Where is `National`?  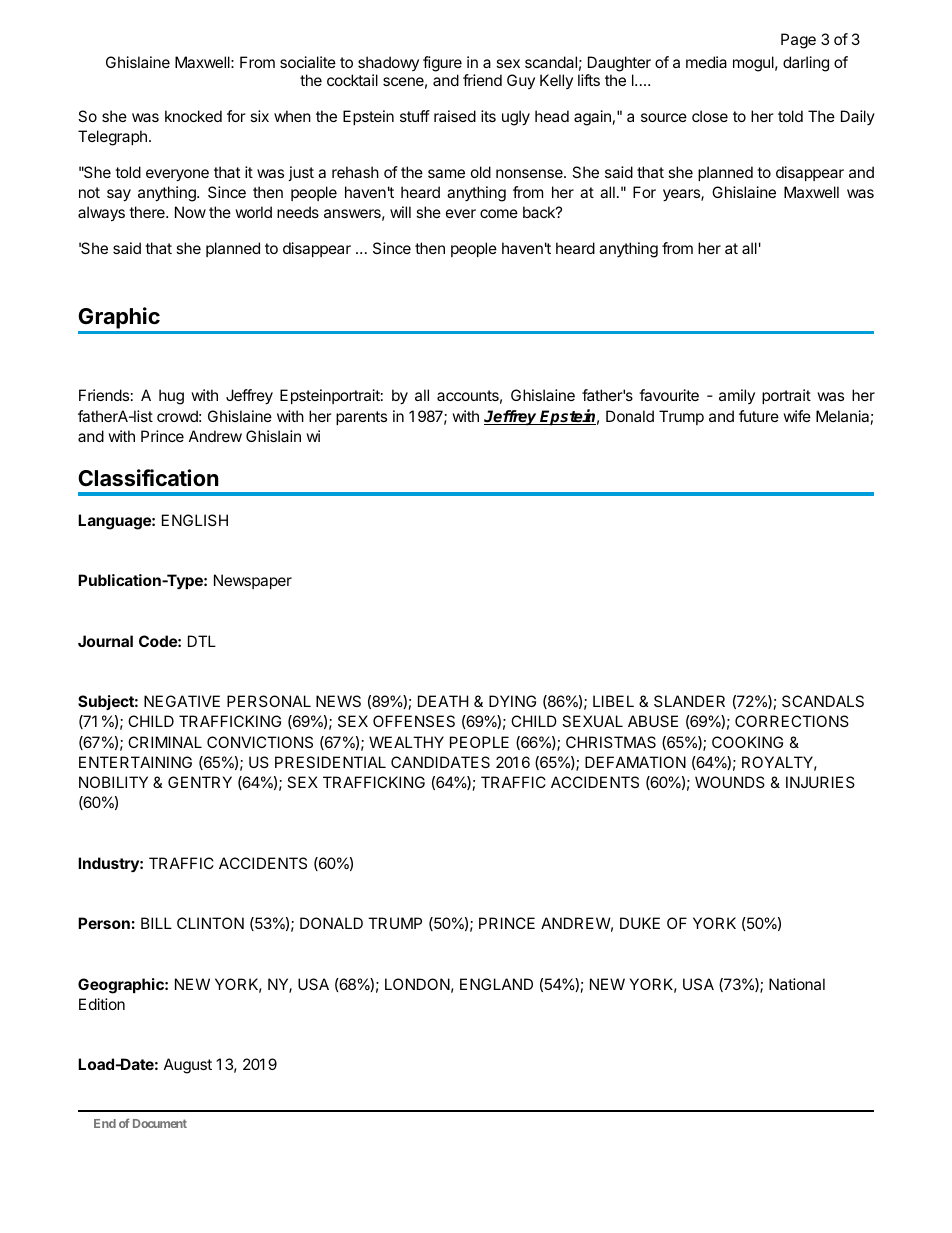
National is located at coordinates (797, 984).
